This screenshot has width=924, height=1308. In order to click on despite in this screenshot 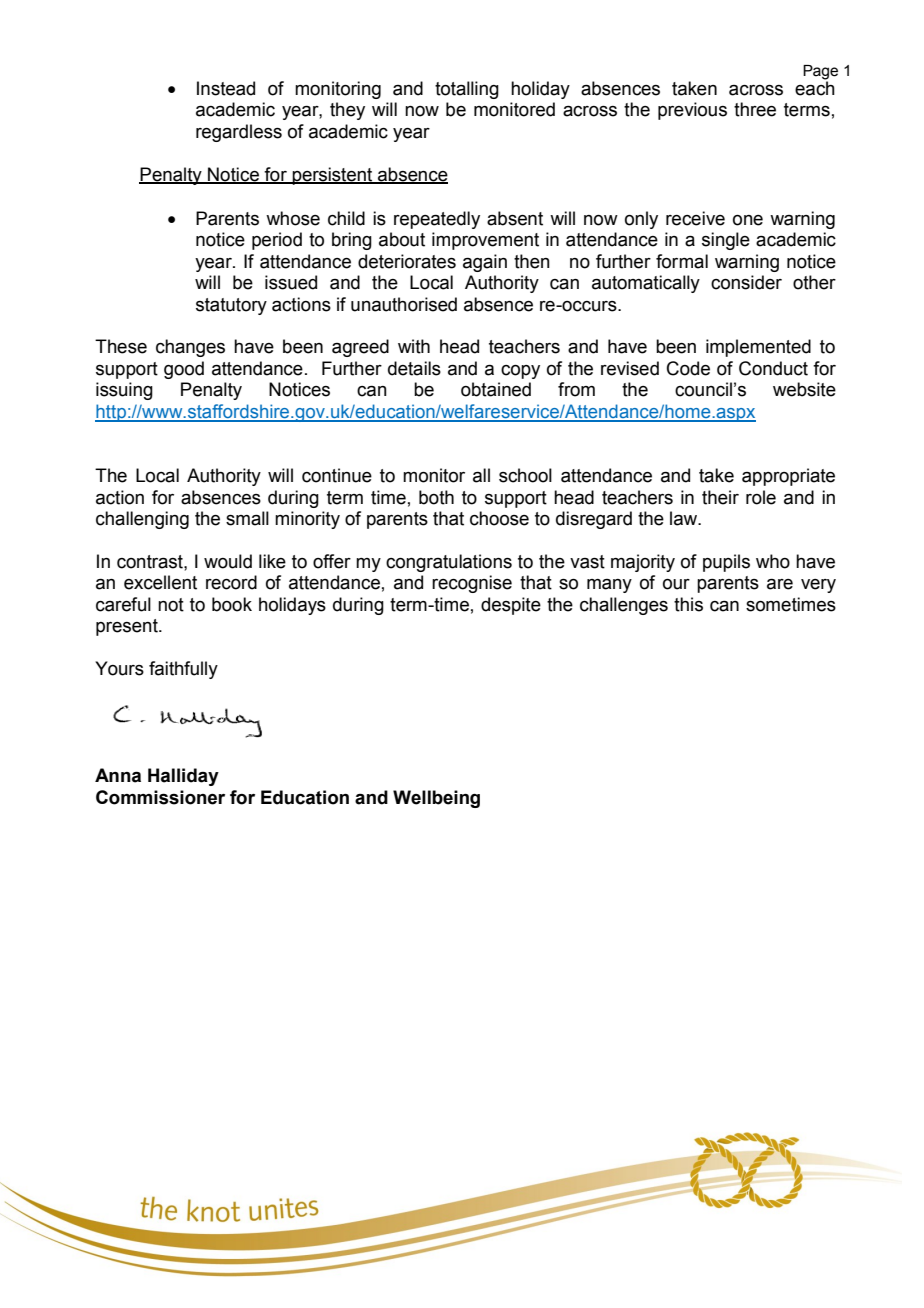, I will do `click(511, 606)`.
